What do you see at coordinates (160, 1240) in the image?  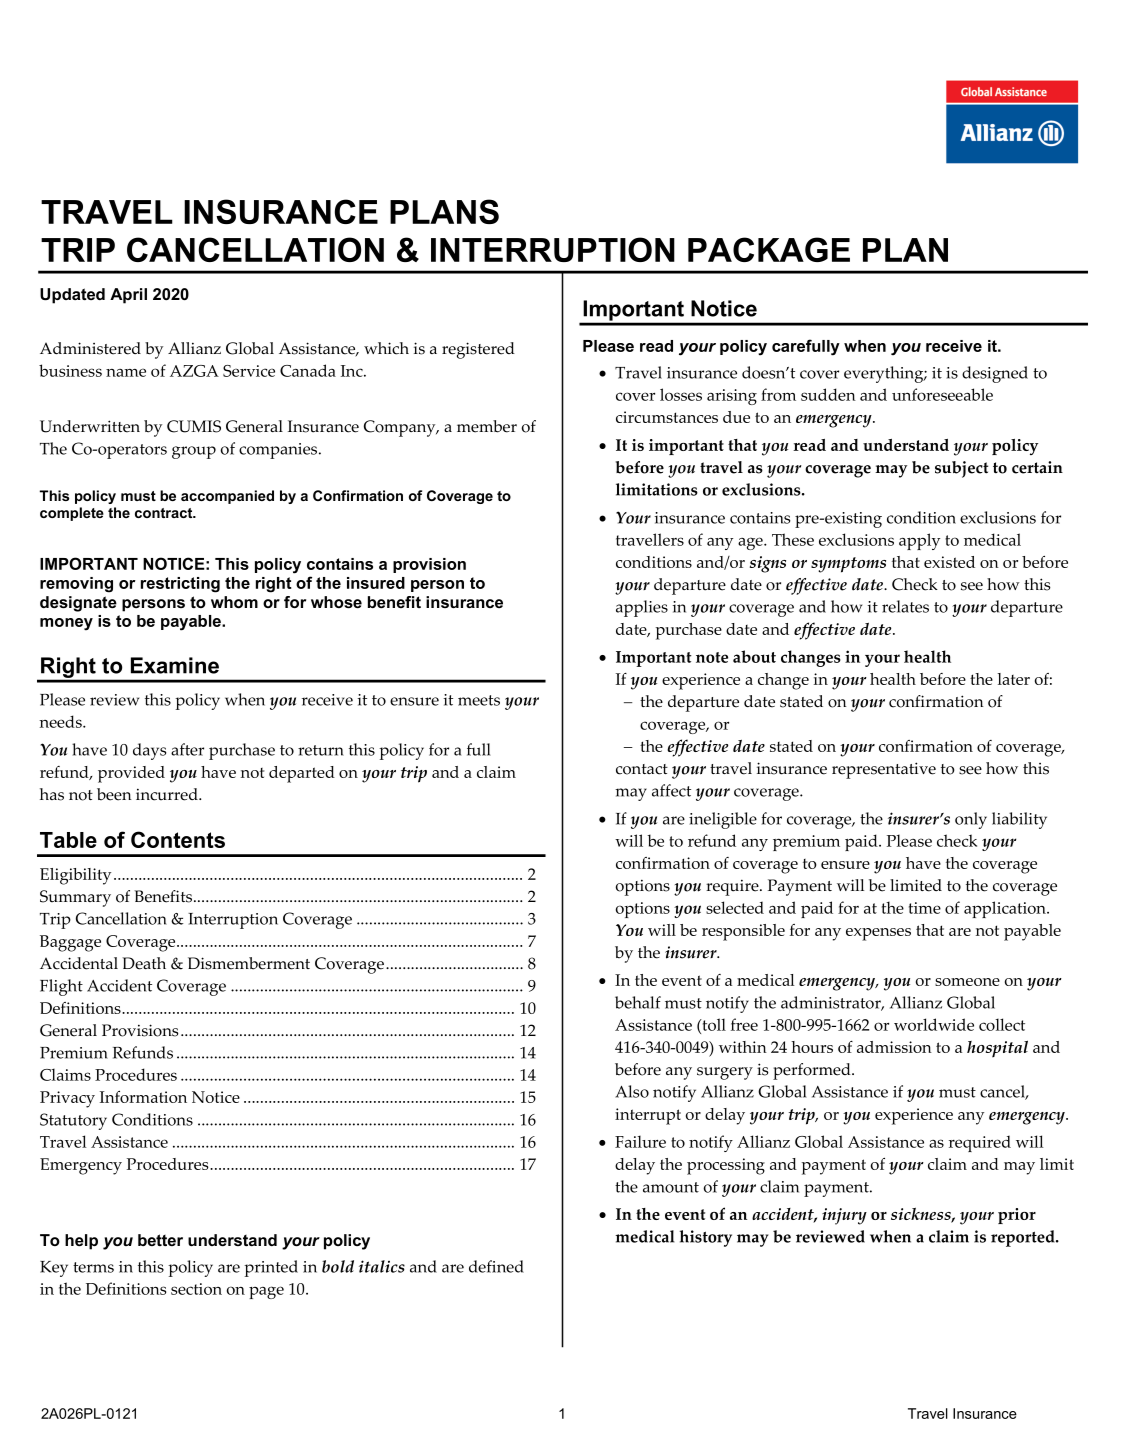 I see `better` at bounding box center [160, 1240].
